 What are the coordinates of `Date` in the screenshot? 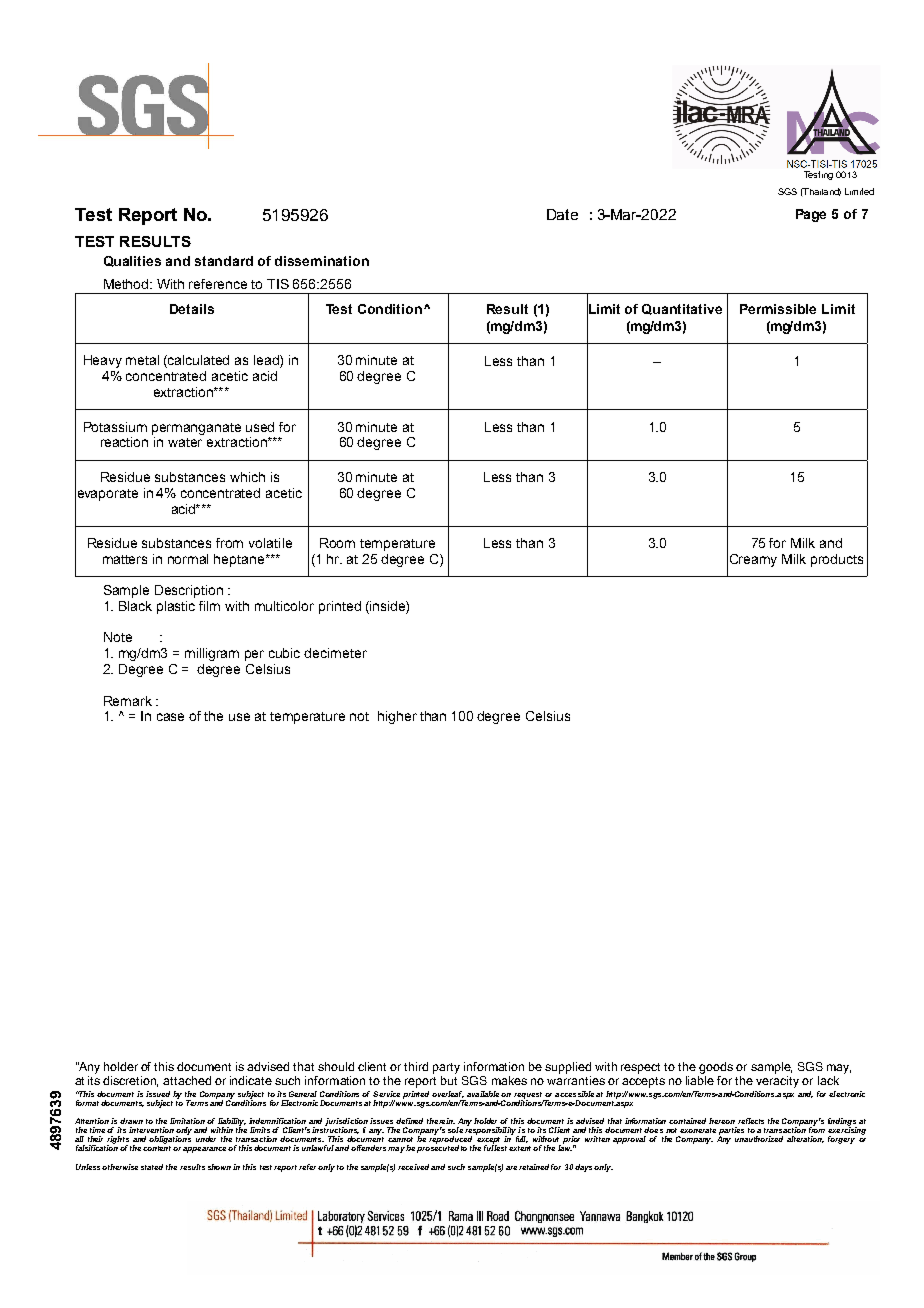 It's located at (562, 214).
